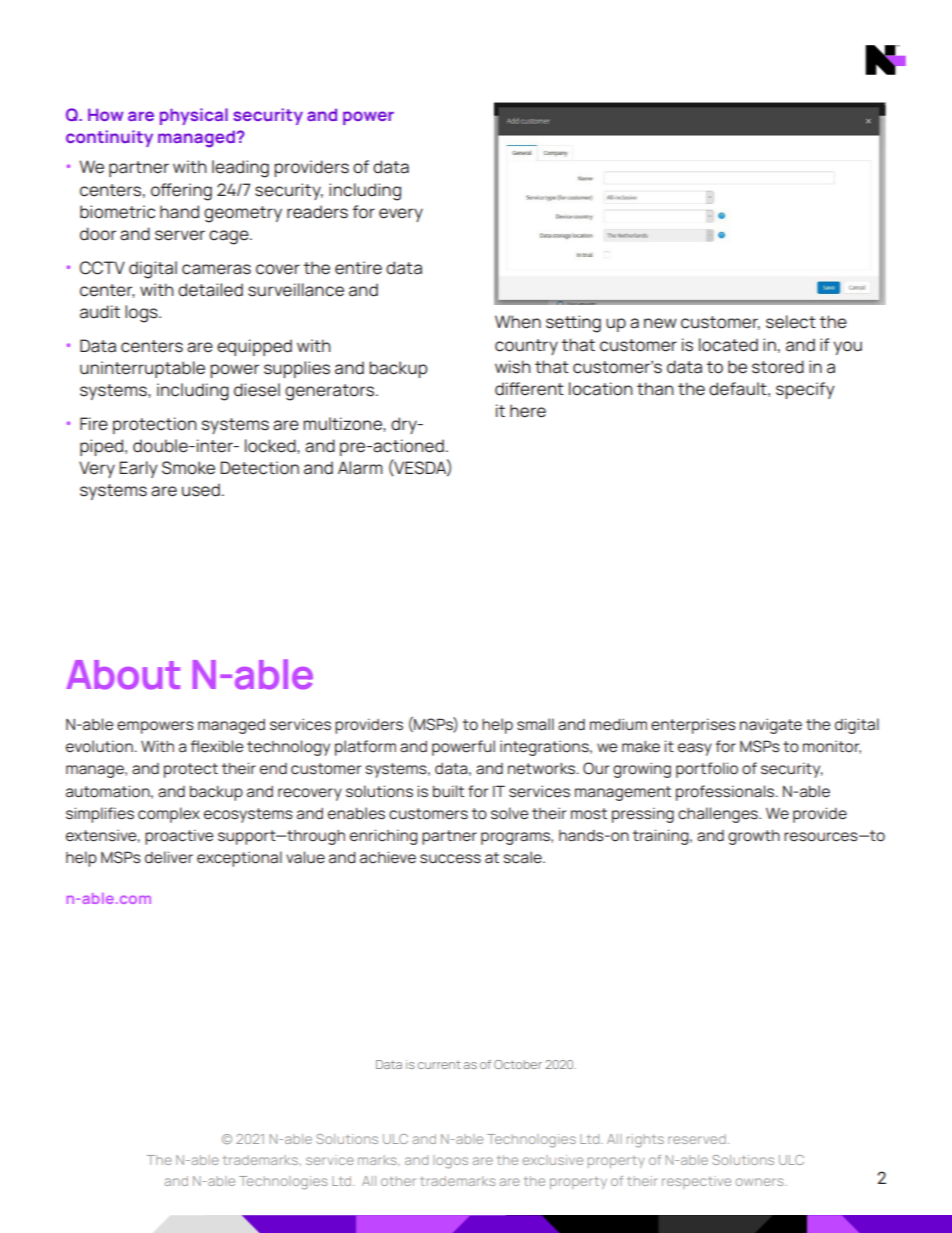  What do you see at coordinates (509, 813) in the page?
I see `solve` at bounding box center [509, 813].
